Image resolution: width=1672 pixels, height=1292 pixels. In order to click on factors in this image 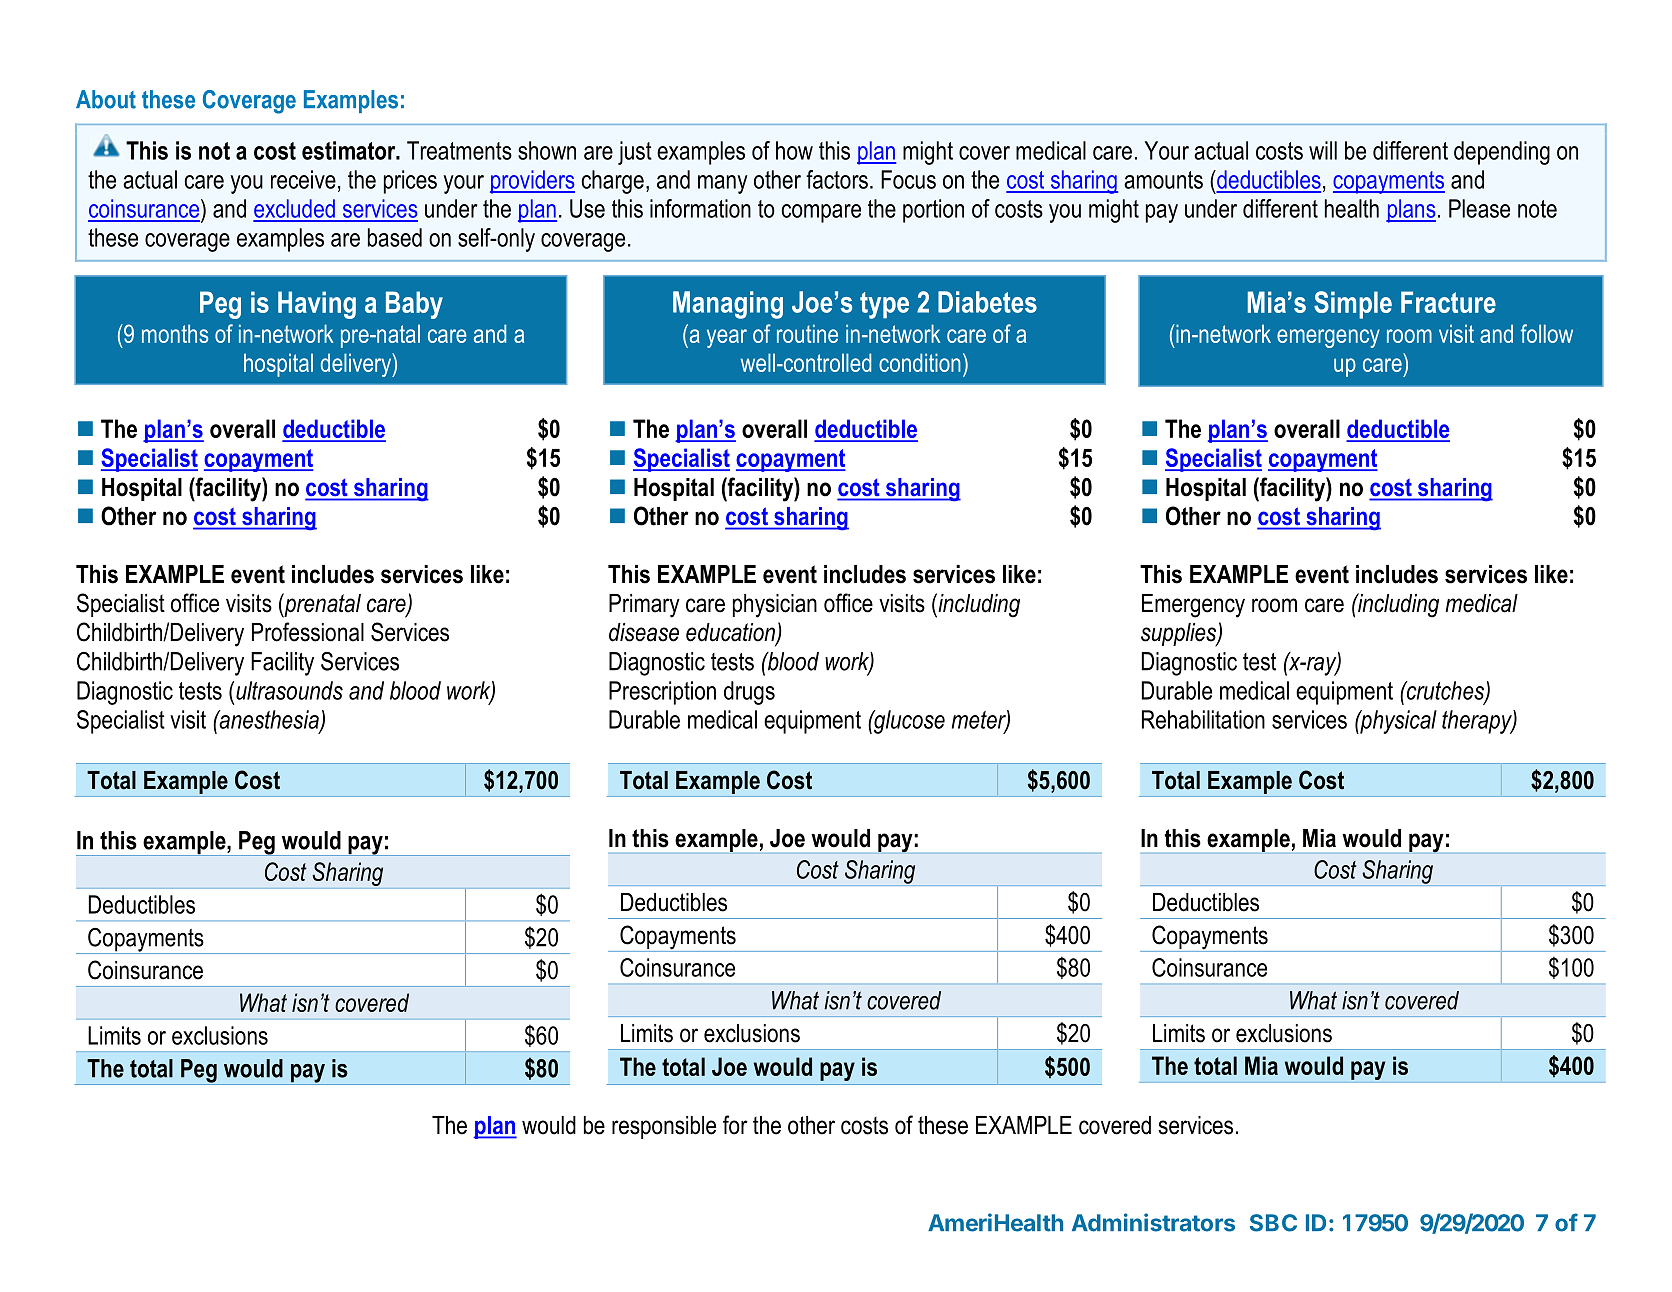, I will do `click(837, 179)`.
